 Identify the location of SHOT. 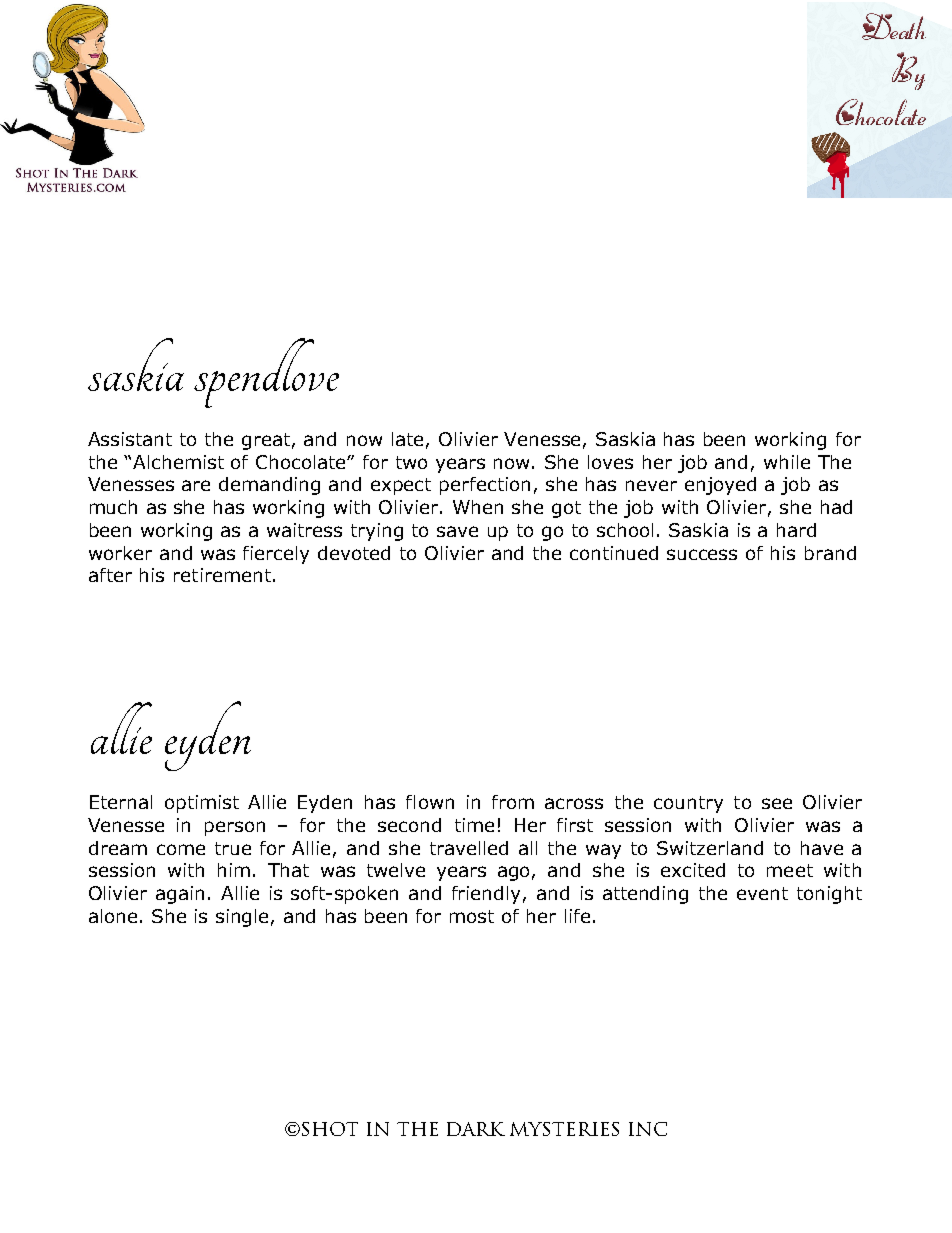
(330, 1129).
